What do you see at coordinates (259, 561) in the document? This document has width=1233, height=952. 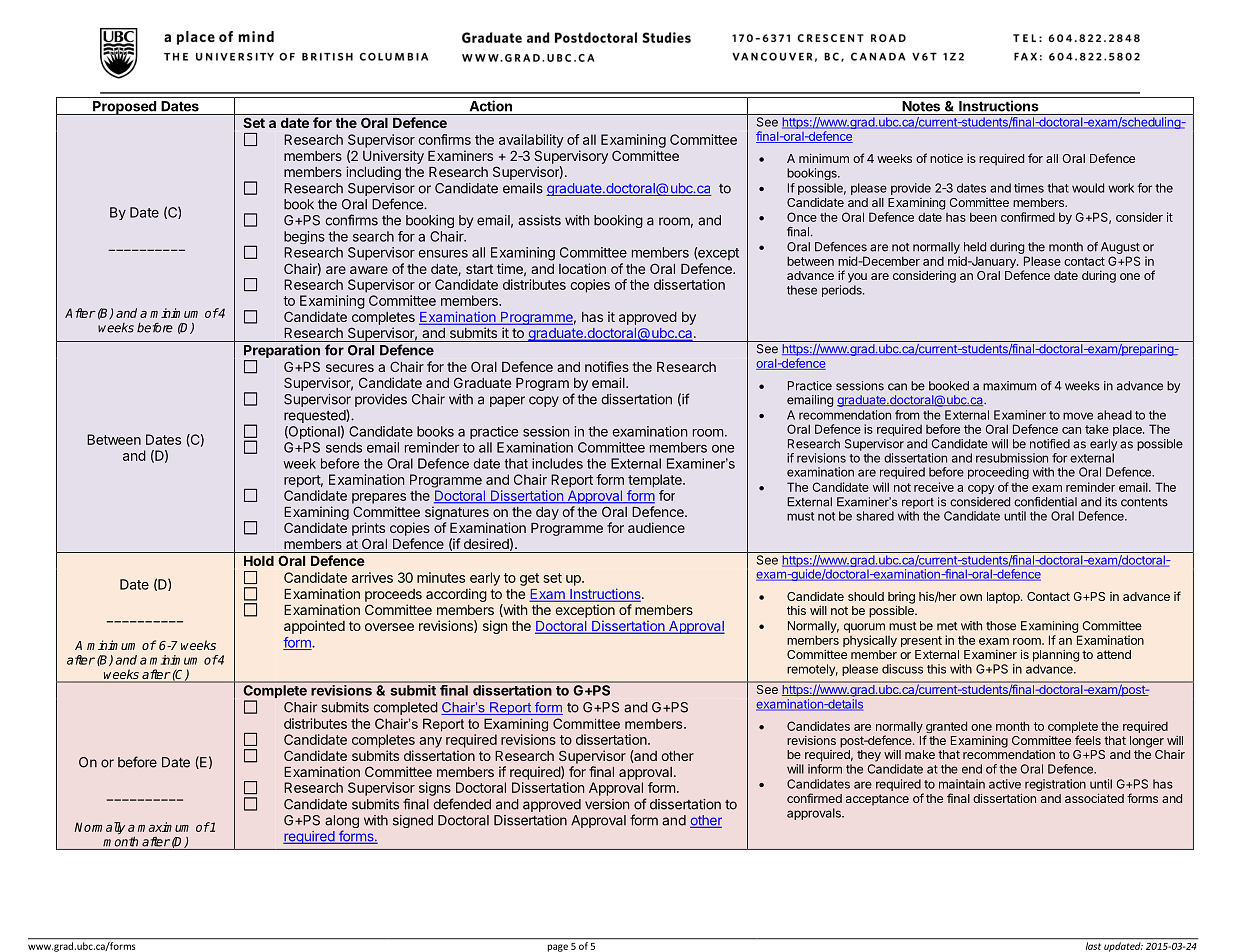 I see `Hold` at bounding box center [259, 561].
